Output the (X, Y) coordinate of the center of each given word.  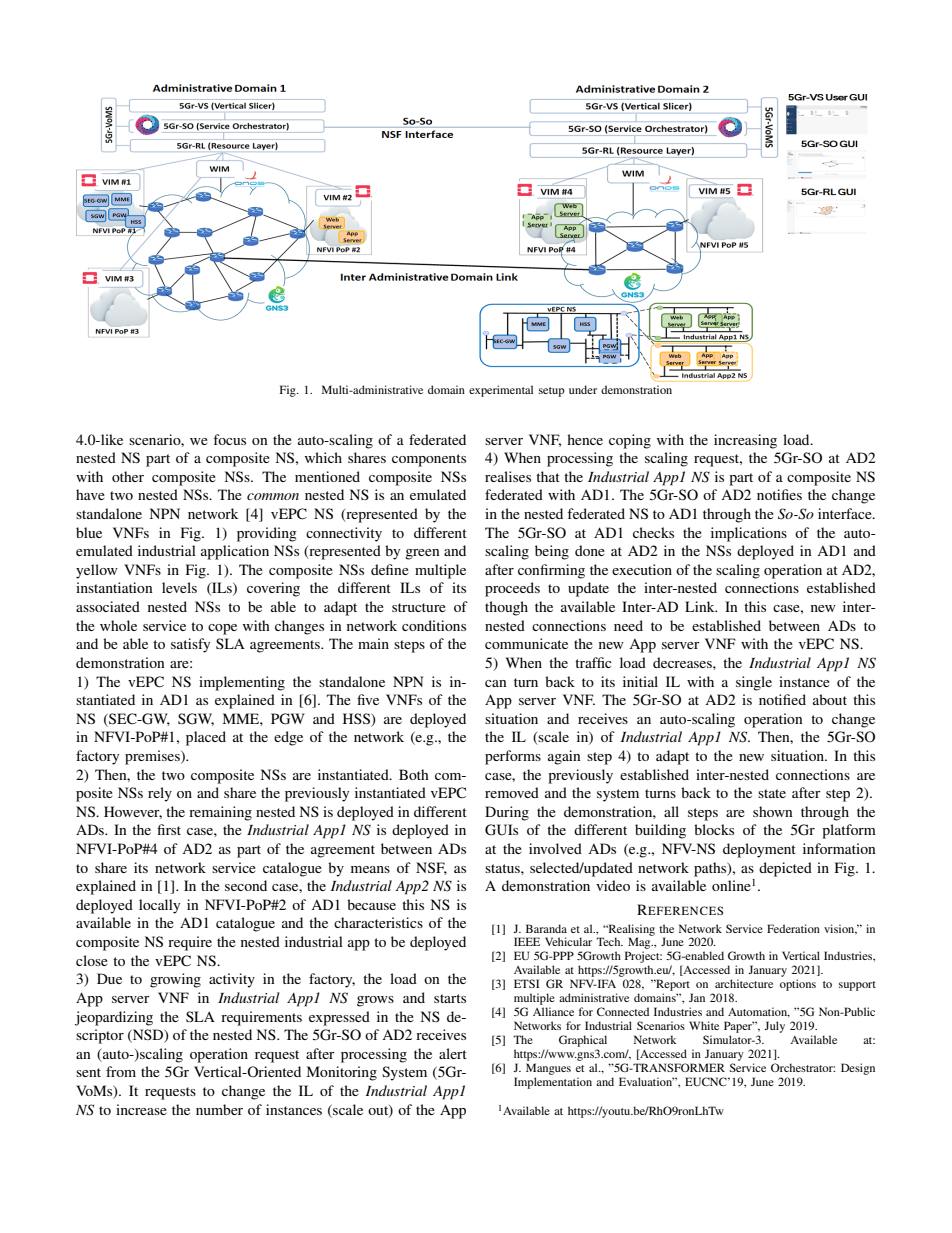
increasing (745, 441)
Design (858, 1069)
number (219, 1109)
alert (453, 1053)
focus (229, 439)
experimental (501, 391)
